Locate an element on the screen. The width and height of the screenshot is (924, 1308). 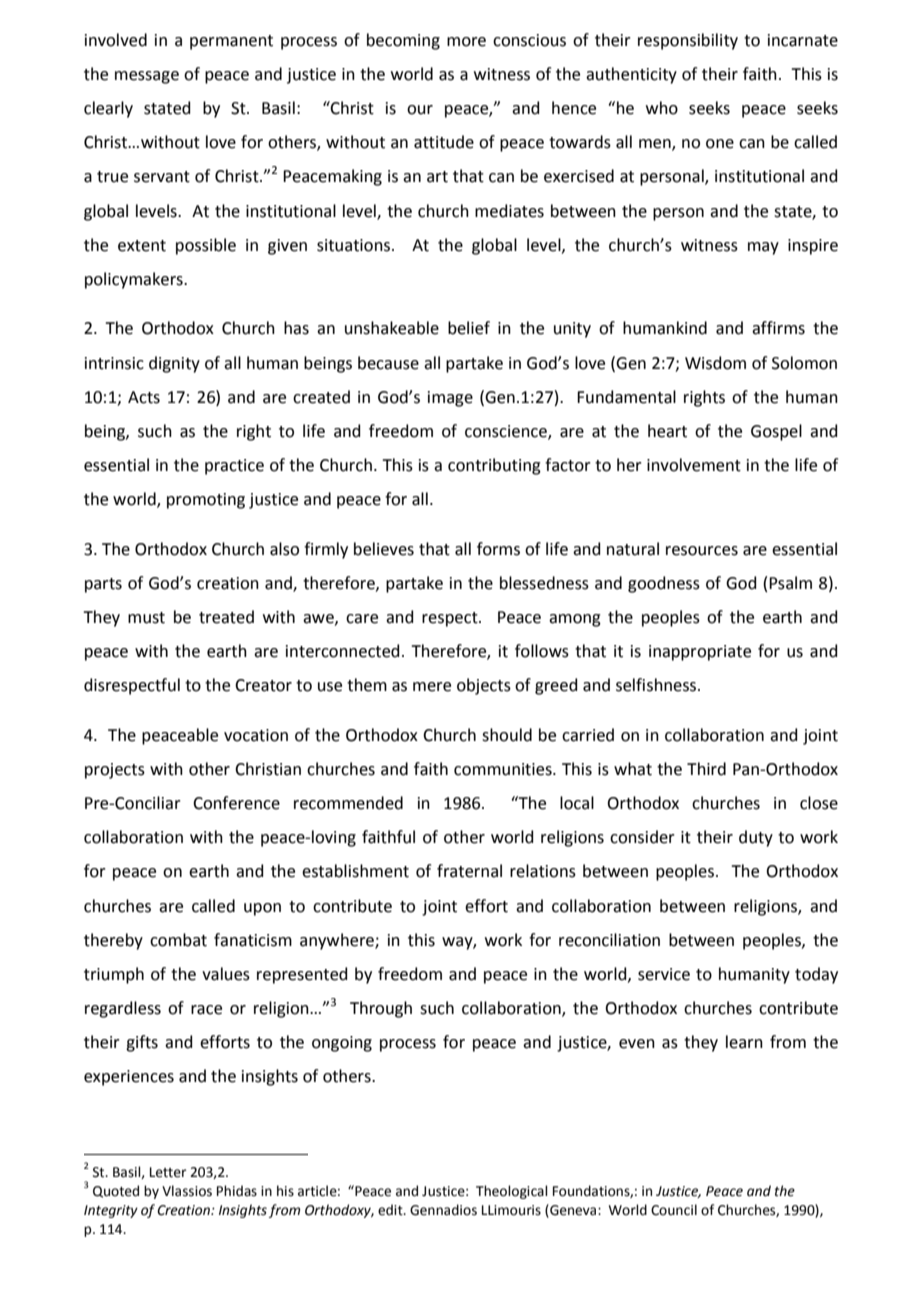
Letter is located at coordinates (168, 1172).
